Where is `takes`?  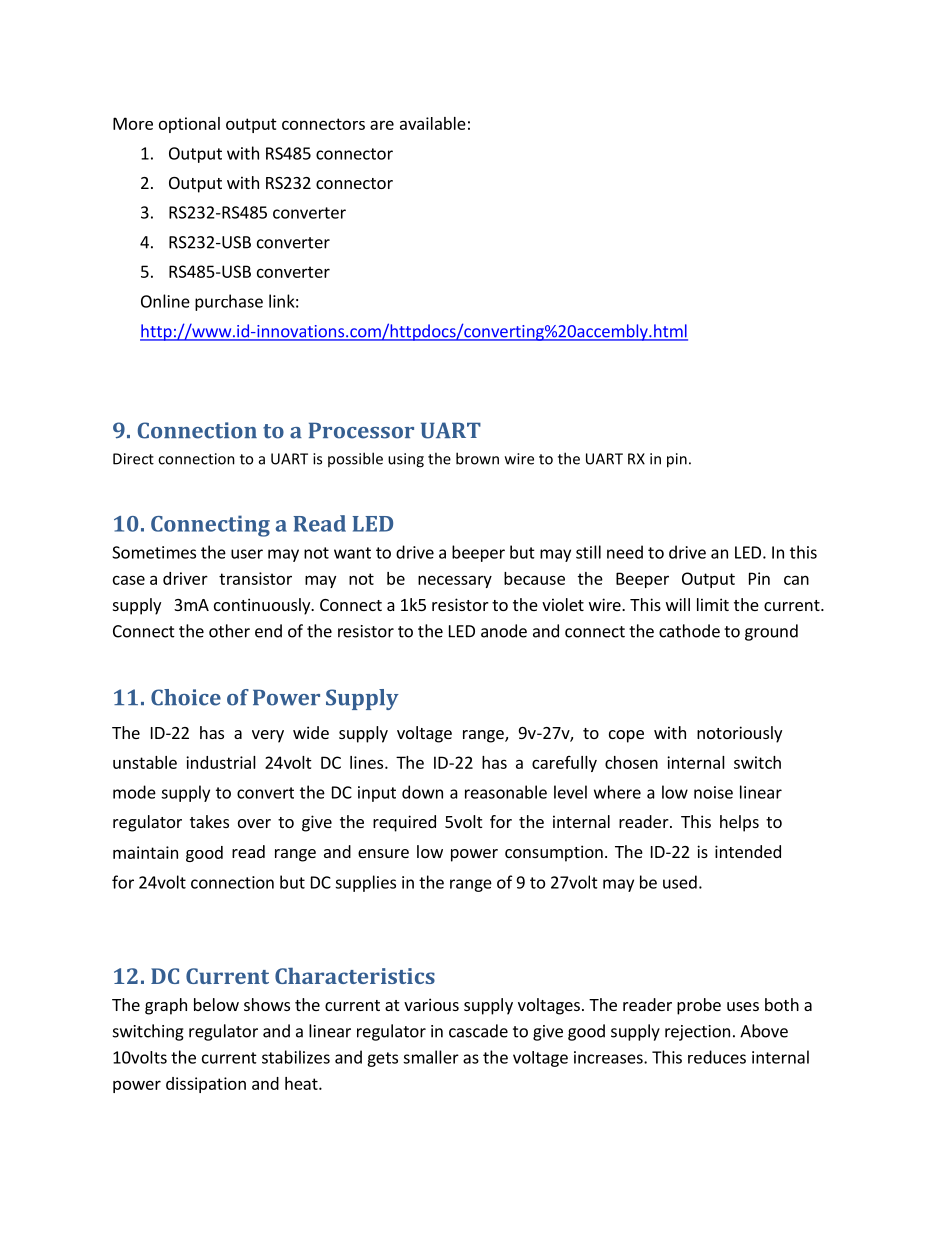 takes is located at coordinates (209, 821).
